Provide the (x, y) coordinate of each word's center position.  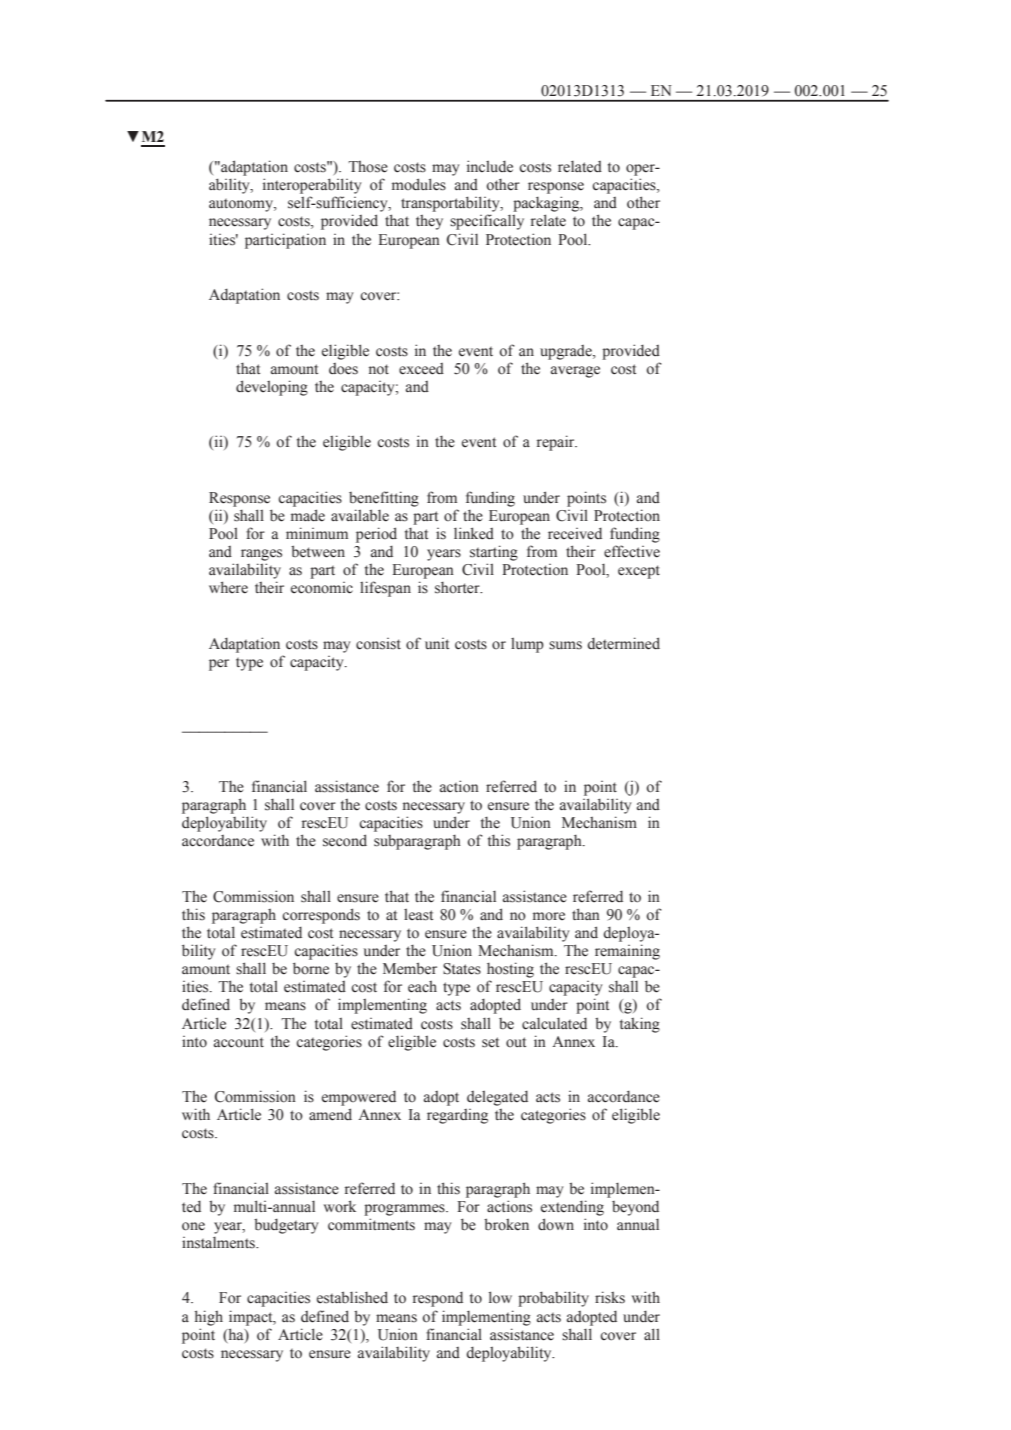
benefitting (384, 499)
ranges (261, 555)
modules (419, 184)
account (239, 1042)
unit (437, 643)
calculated (554, 1024)
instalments (219, 1243)
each (422, 987)
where (228, 587)
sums (565, 645)
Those (368, 167)
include (490, 166)
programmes (405, 1210)
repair (557, 443)
